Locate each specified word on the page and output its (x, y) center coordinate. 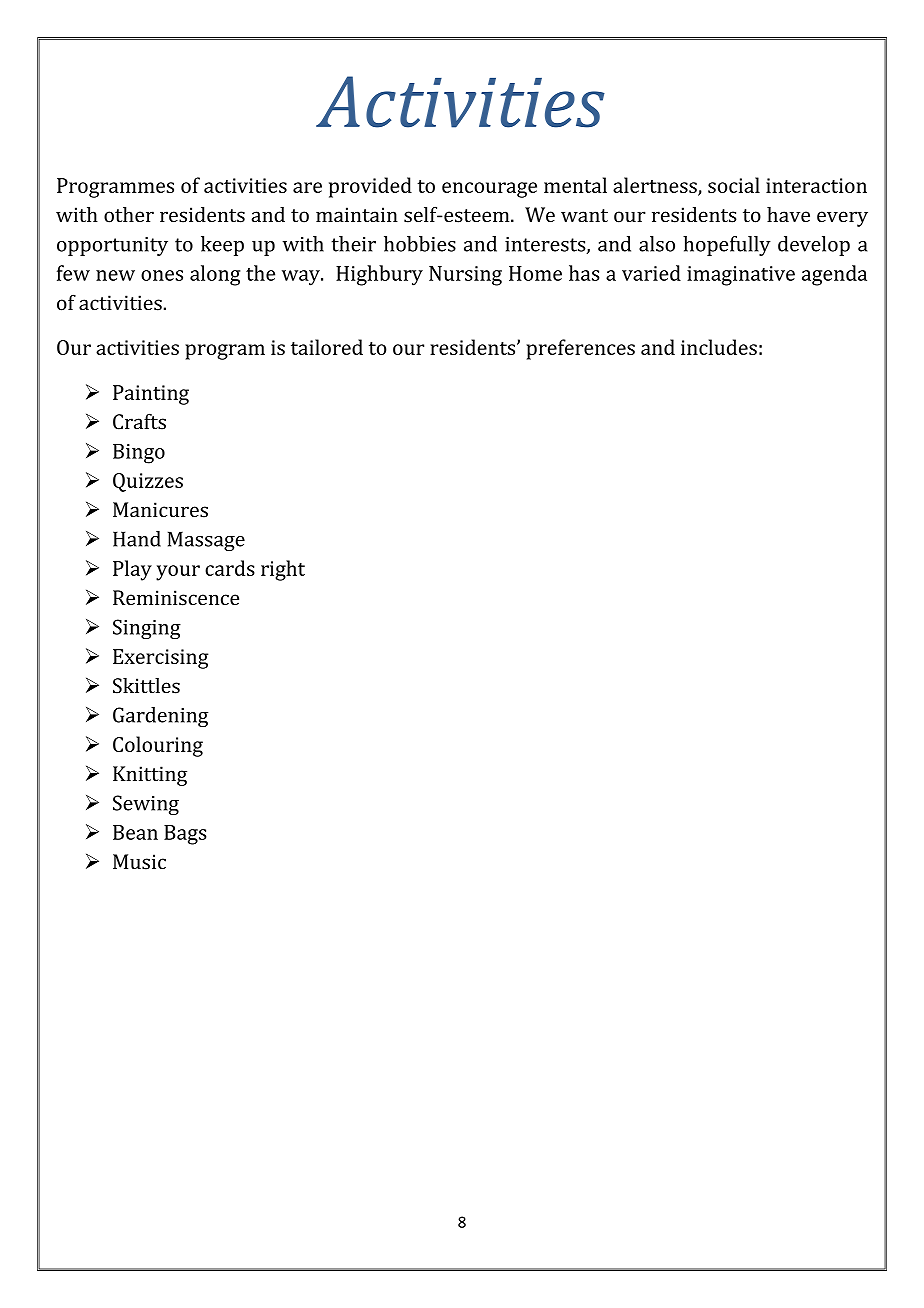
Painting (151, 395)
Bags (185, 835)
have (788, 215)
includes (719, 347)
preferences (580, 349)
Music (139, 862)
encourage (489, 190)
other (129, 215)
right (283, 570)
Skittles (146, 686)
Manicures (160, 510)
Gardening (160, 717)
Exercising (160, 659)
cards (230, 568)
